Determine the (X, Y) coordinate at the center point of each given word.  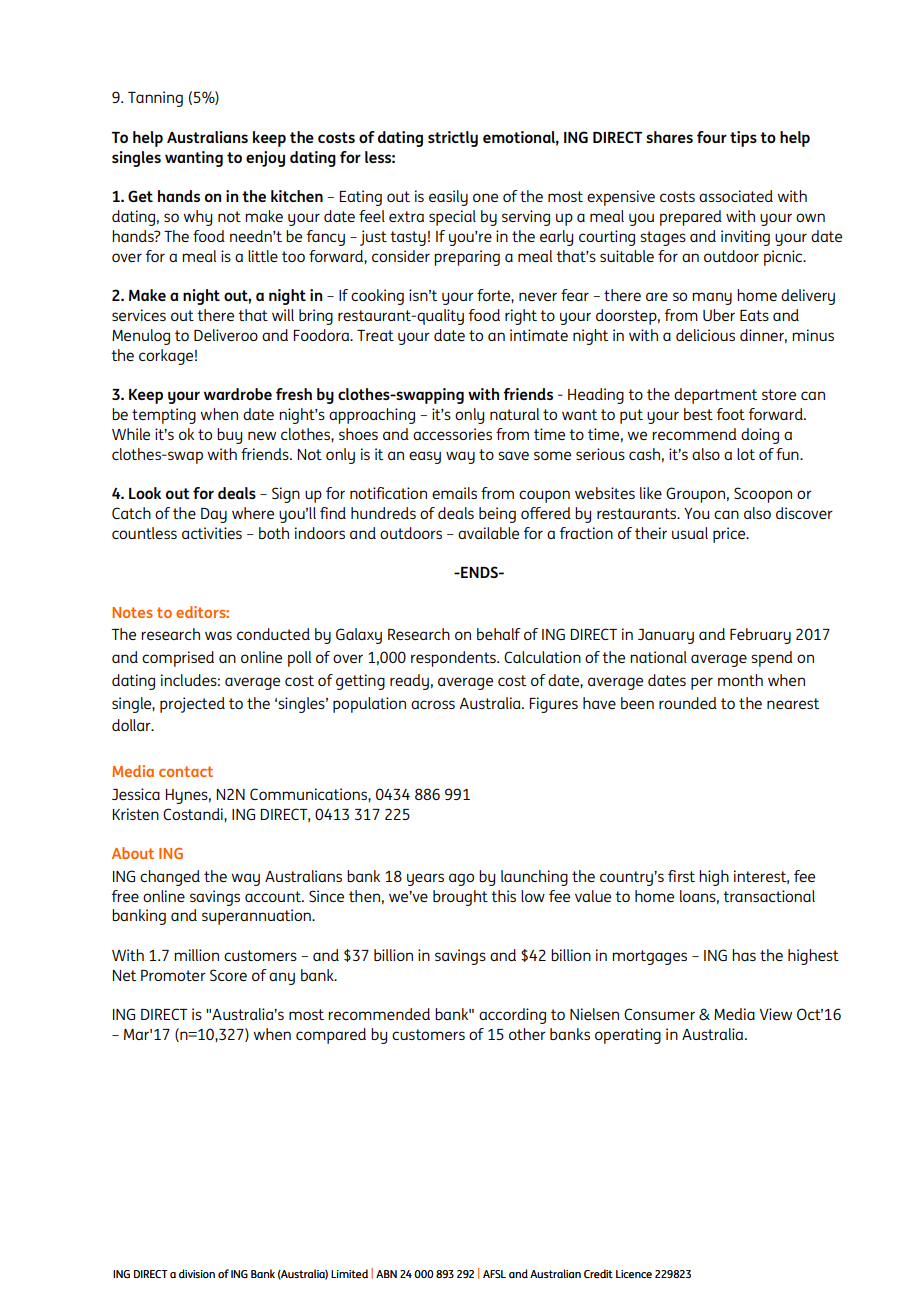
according (512, 1016)
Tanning (155, 99)
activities (212, 533)
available (488, 533)
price (730, 535)
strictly (453, 139)
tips (743, 139)
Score (228, 975)
